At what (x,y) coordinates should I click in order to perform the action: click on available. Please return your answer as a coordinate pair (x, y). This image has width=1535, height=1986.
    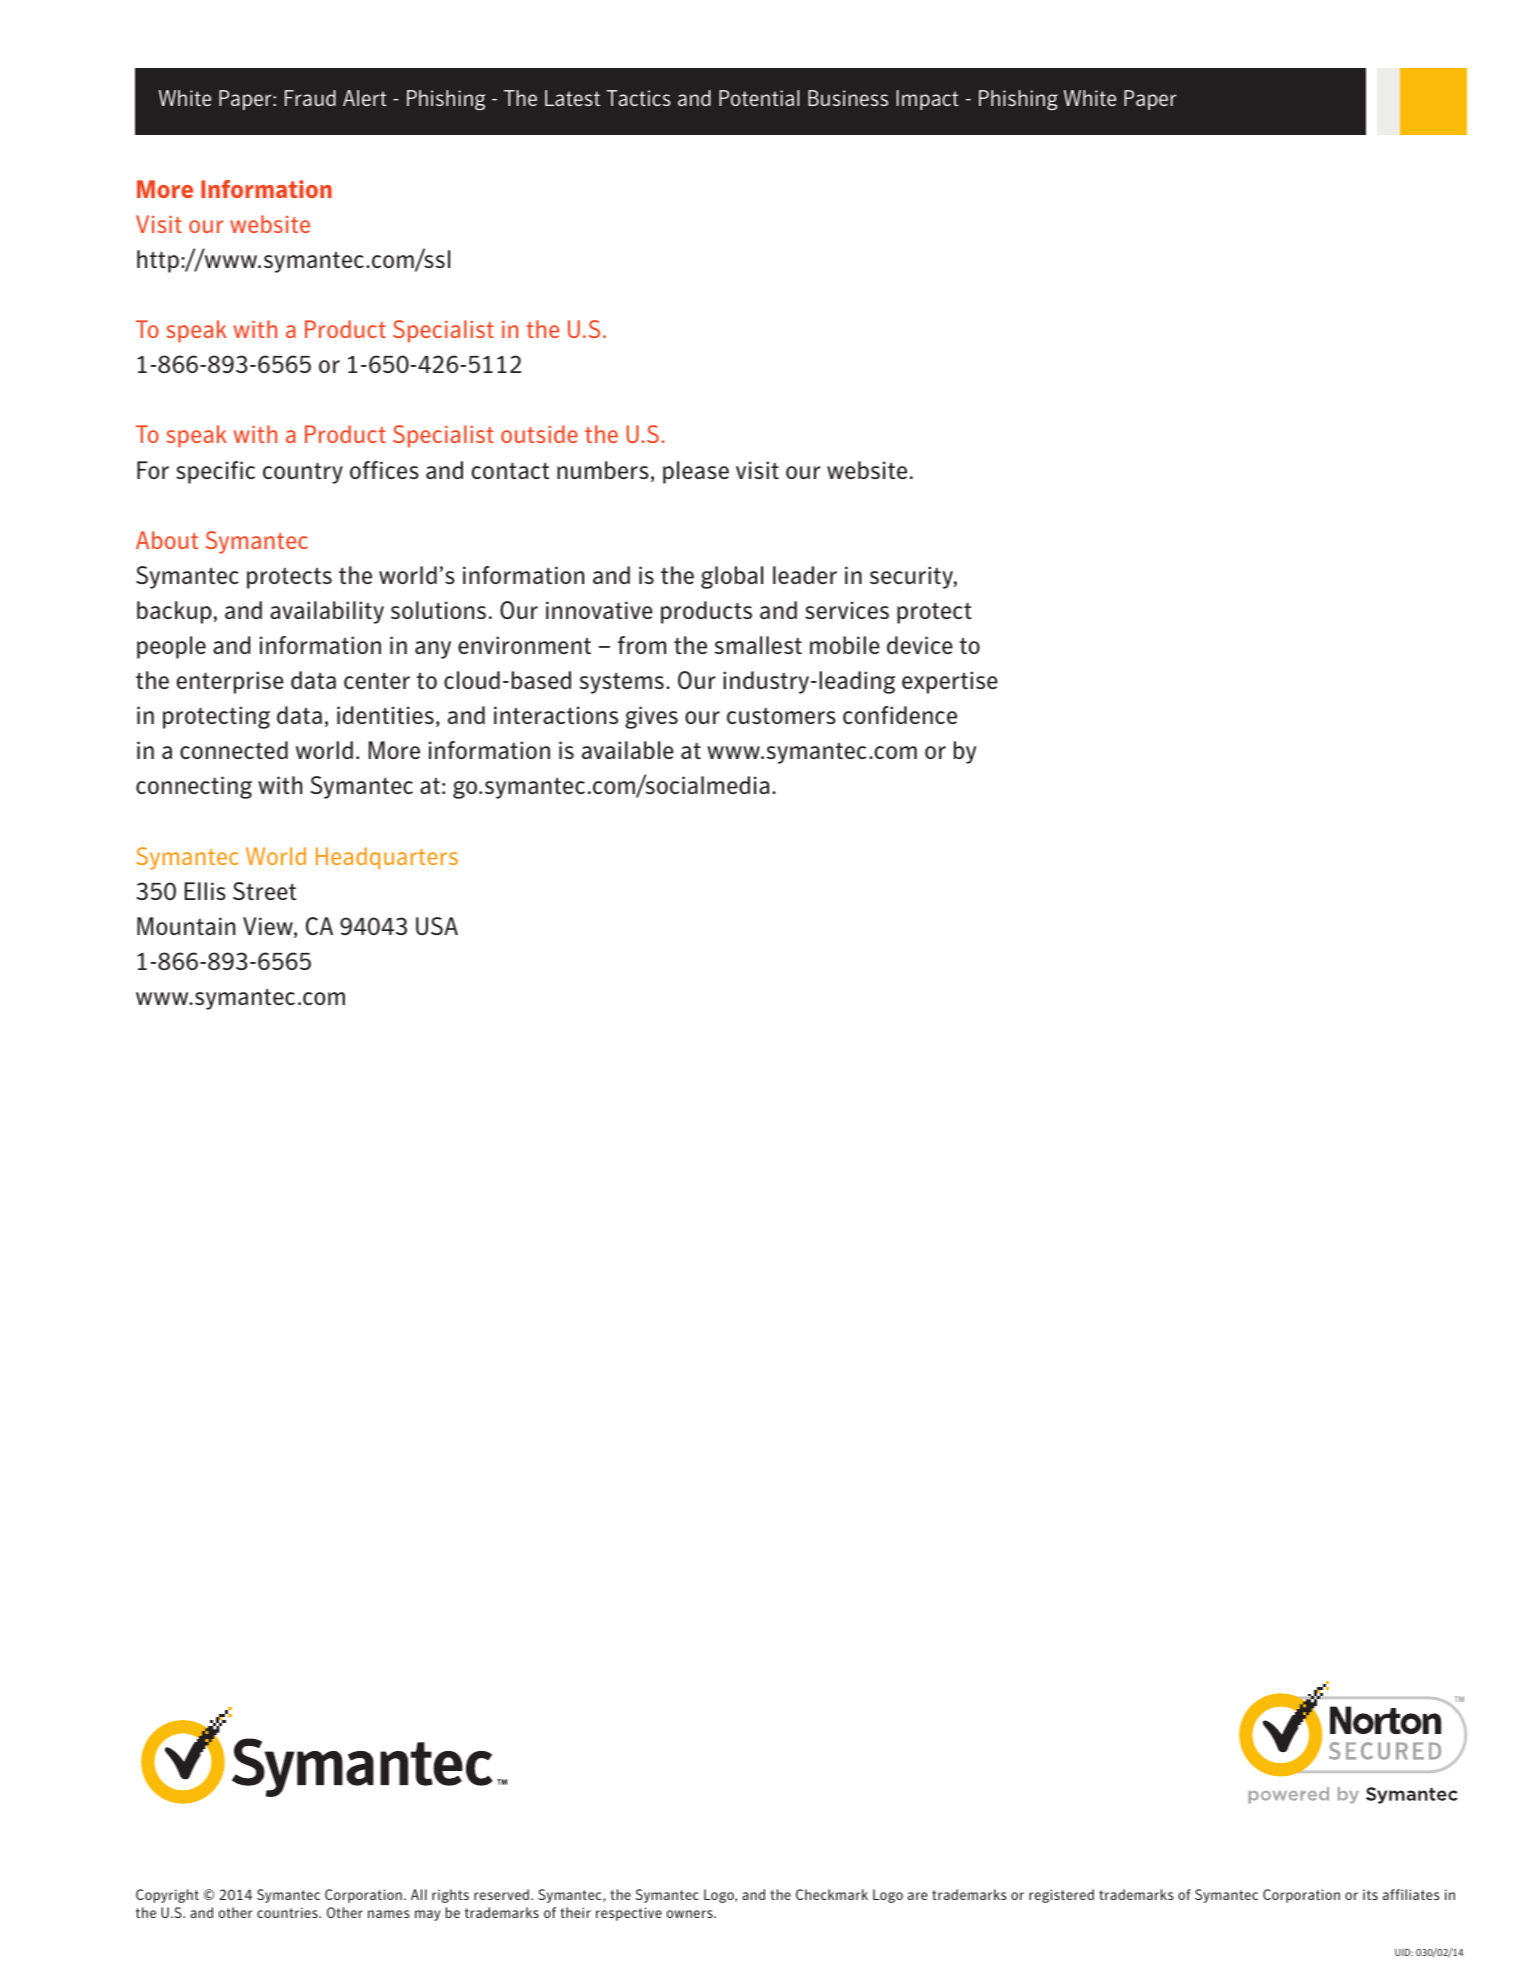
    Looking at the image, I should click on (628, 750).
